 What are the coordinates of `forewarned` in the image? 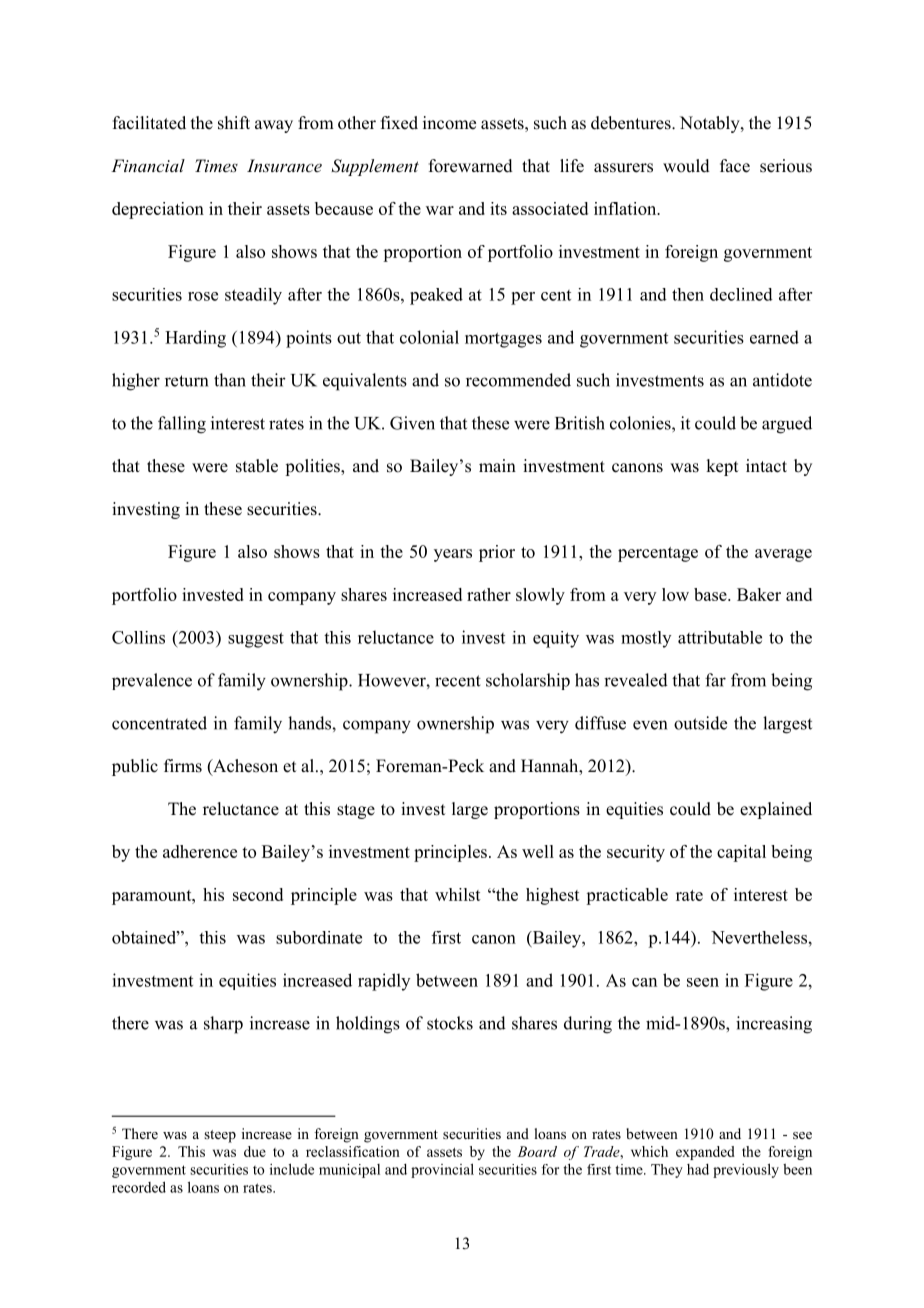 It's located at (471, 166).
